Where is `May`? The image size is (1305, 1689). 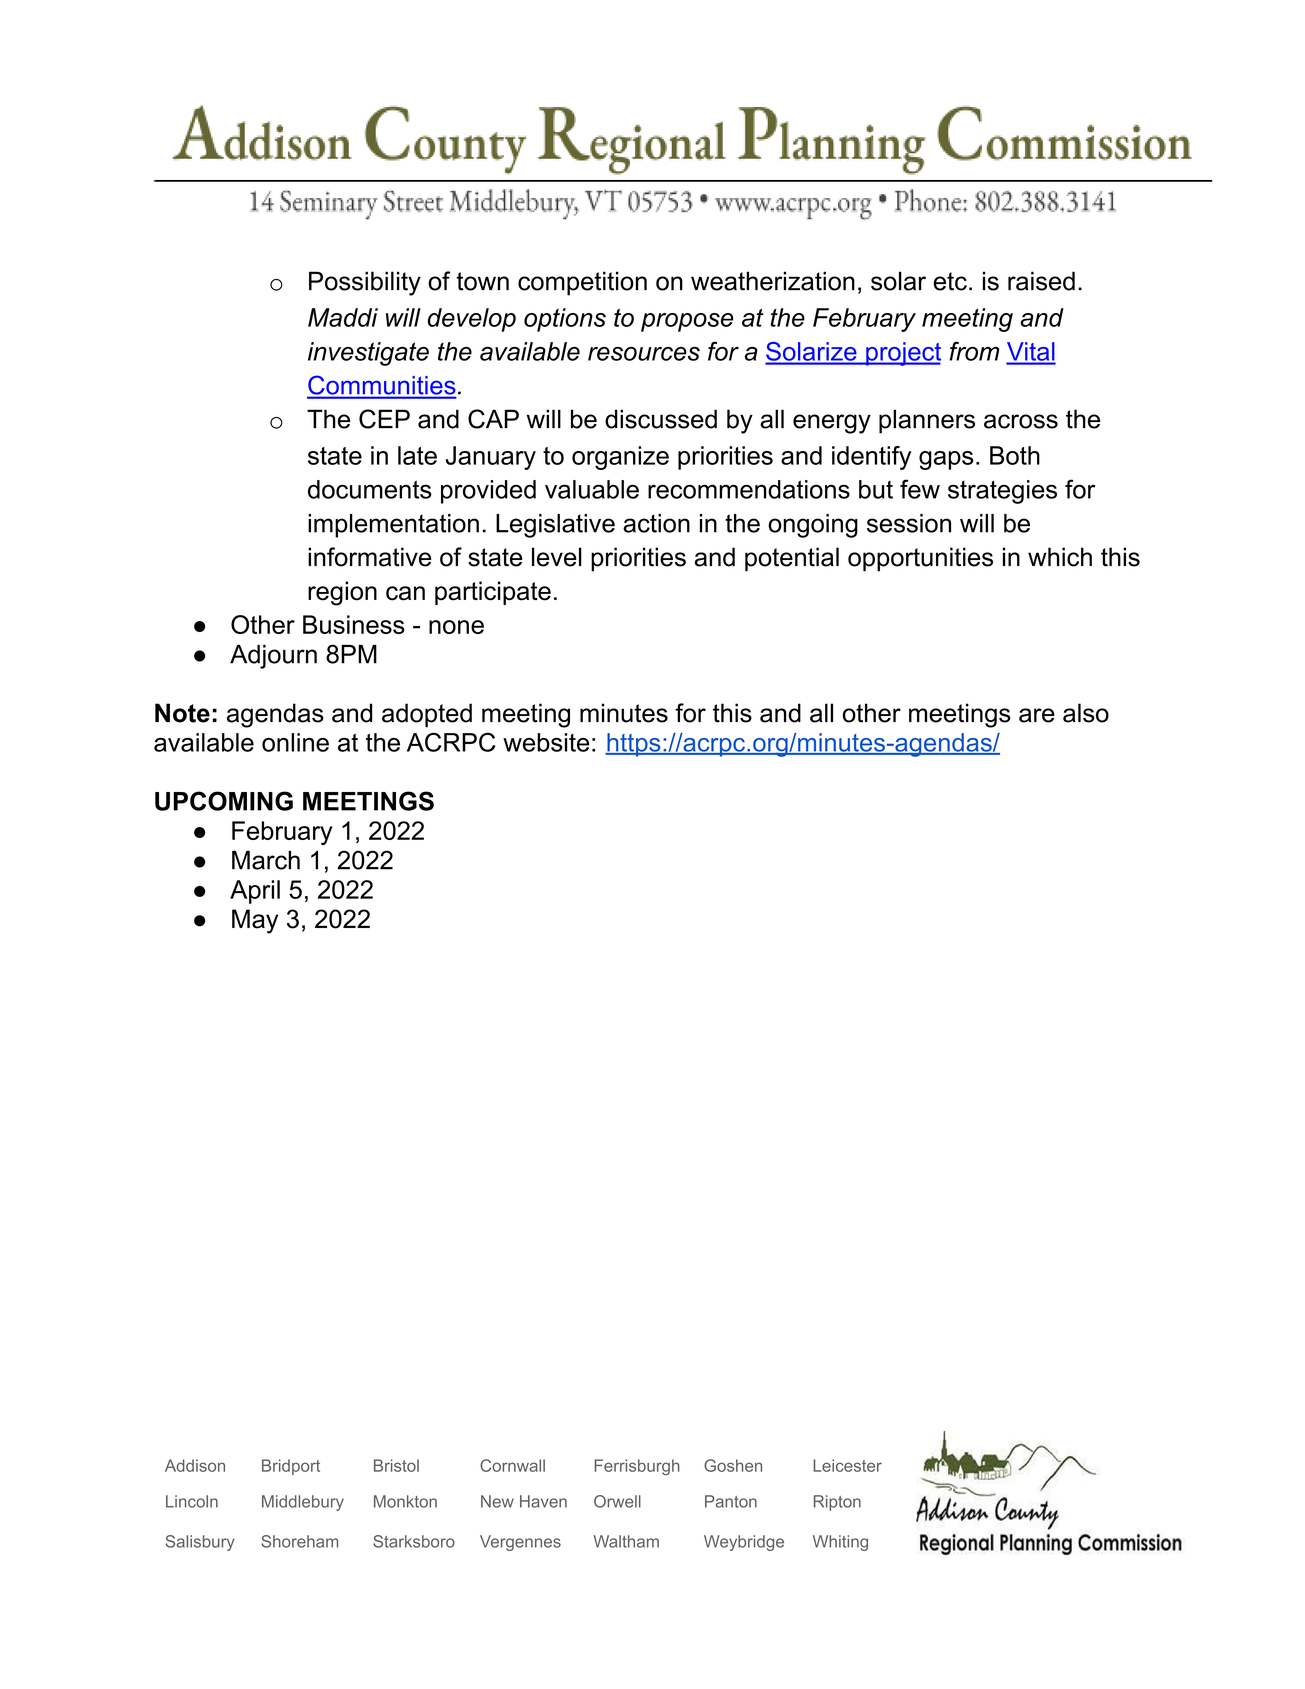 May is located at coordinates (255, 921).
